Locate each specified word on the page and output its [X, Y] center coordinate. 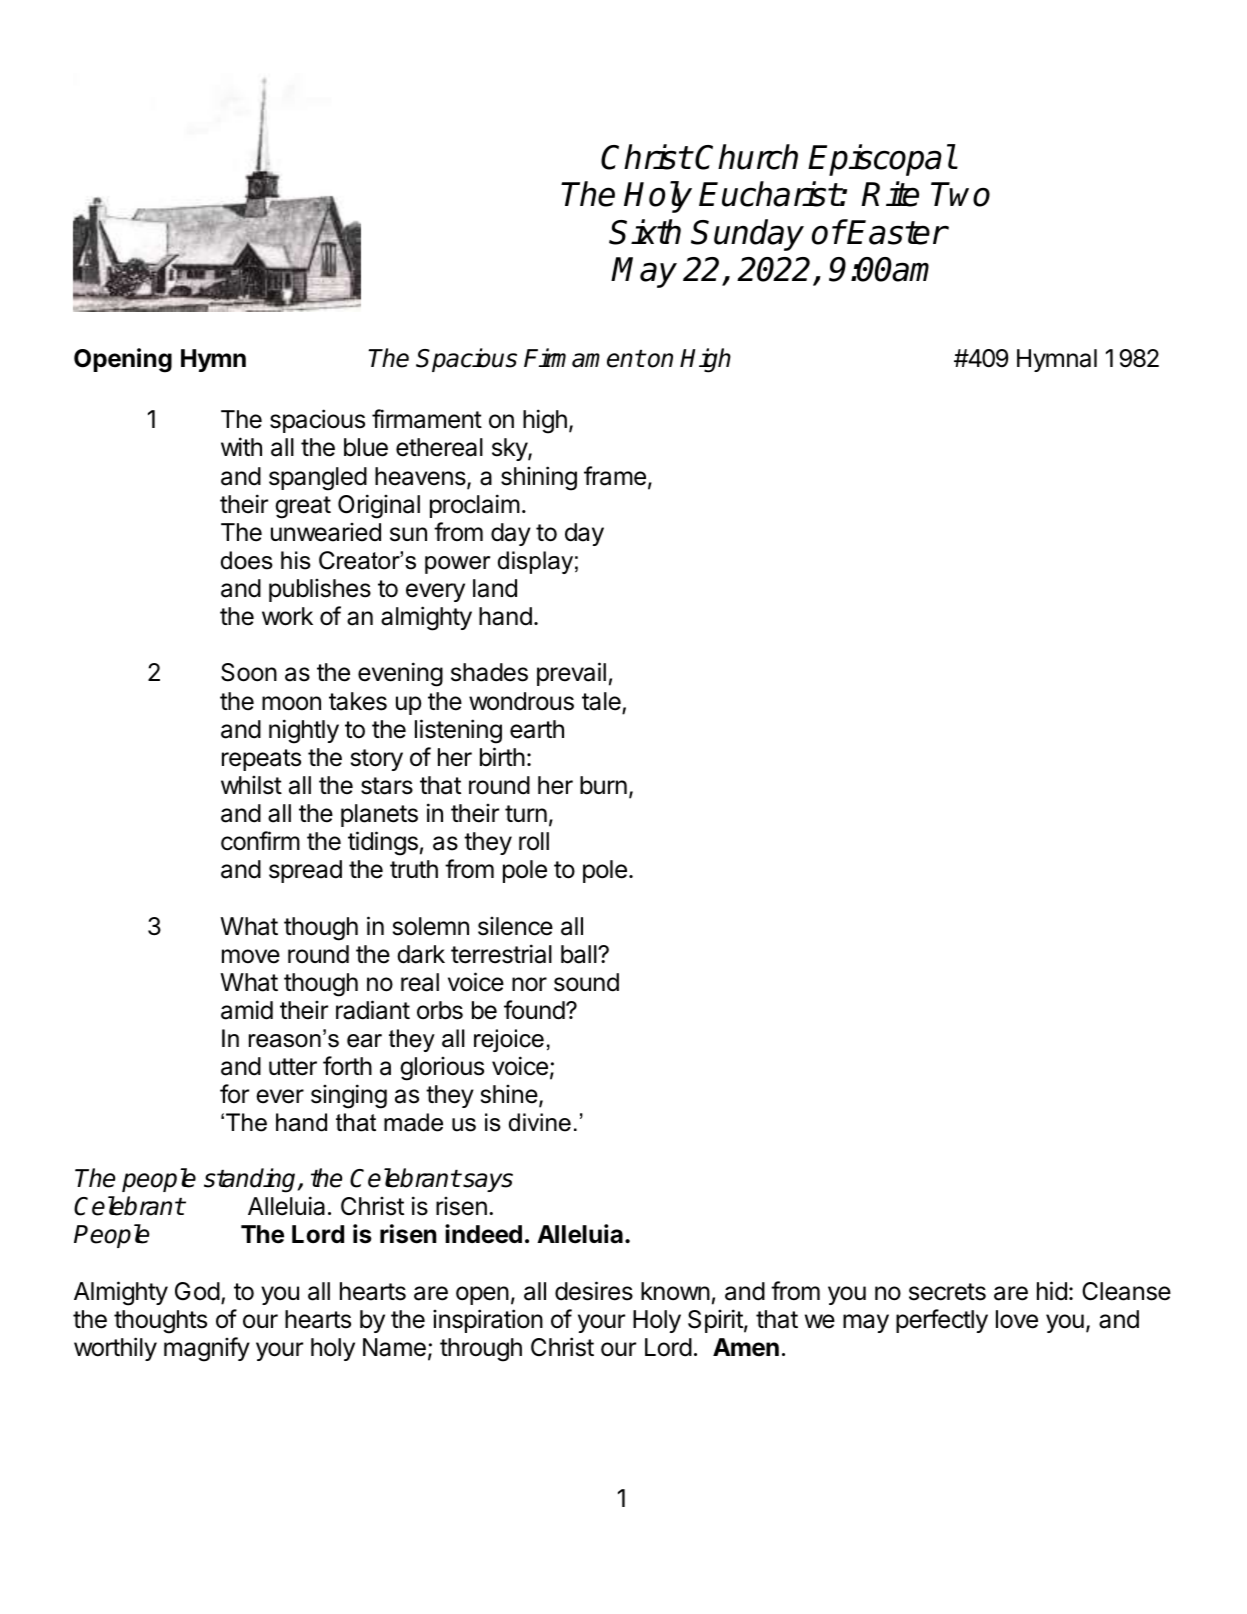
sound [586, 982]
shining [539, 478]
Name [394, 1347]
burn [603, 785]
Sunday [747, 235]
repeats [261, 760]
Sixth [645, 232]
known [675, 1291]
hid [1052, 1291]
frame [615, 476]
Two [960, 194]
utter [293, 1067]
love [1017, 1319]
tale [602, 702]
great [303, 507]
